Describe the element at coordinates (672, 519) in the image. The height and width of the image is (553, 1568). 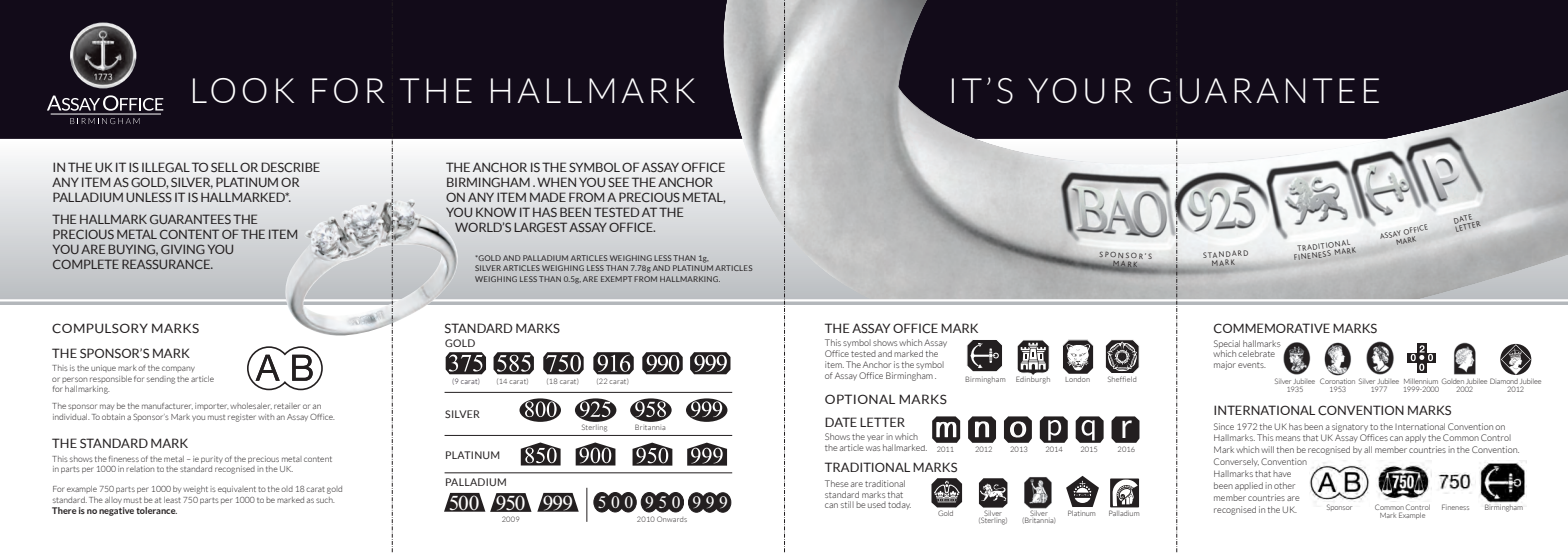
I see `onwards` at that location.
